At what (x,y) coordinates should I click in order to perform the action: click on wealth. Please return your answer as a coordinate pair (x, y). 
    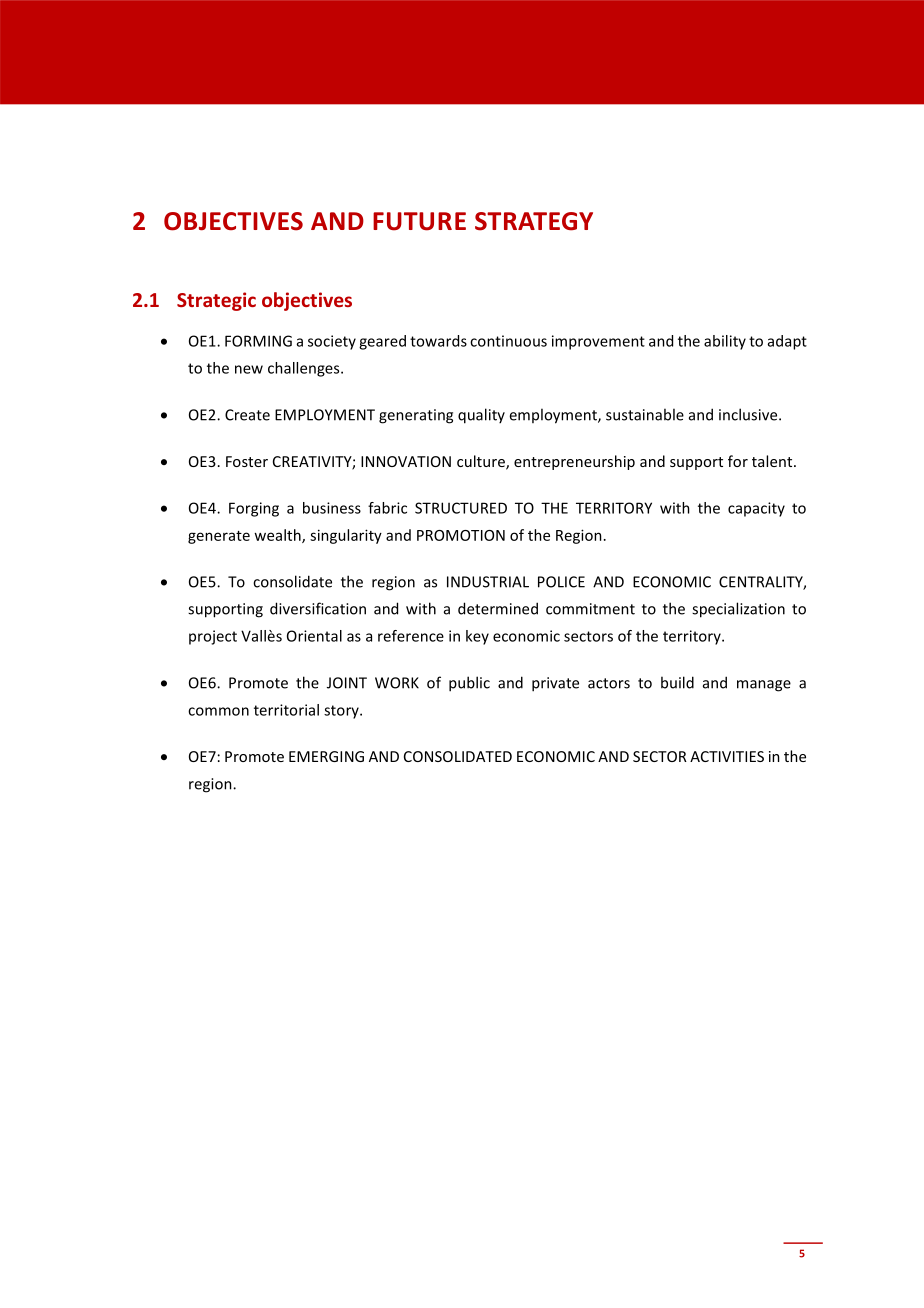
    Looking at the image, I should click on (278, 536).
